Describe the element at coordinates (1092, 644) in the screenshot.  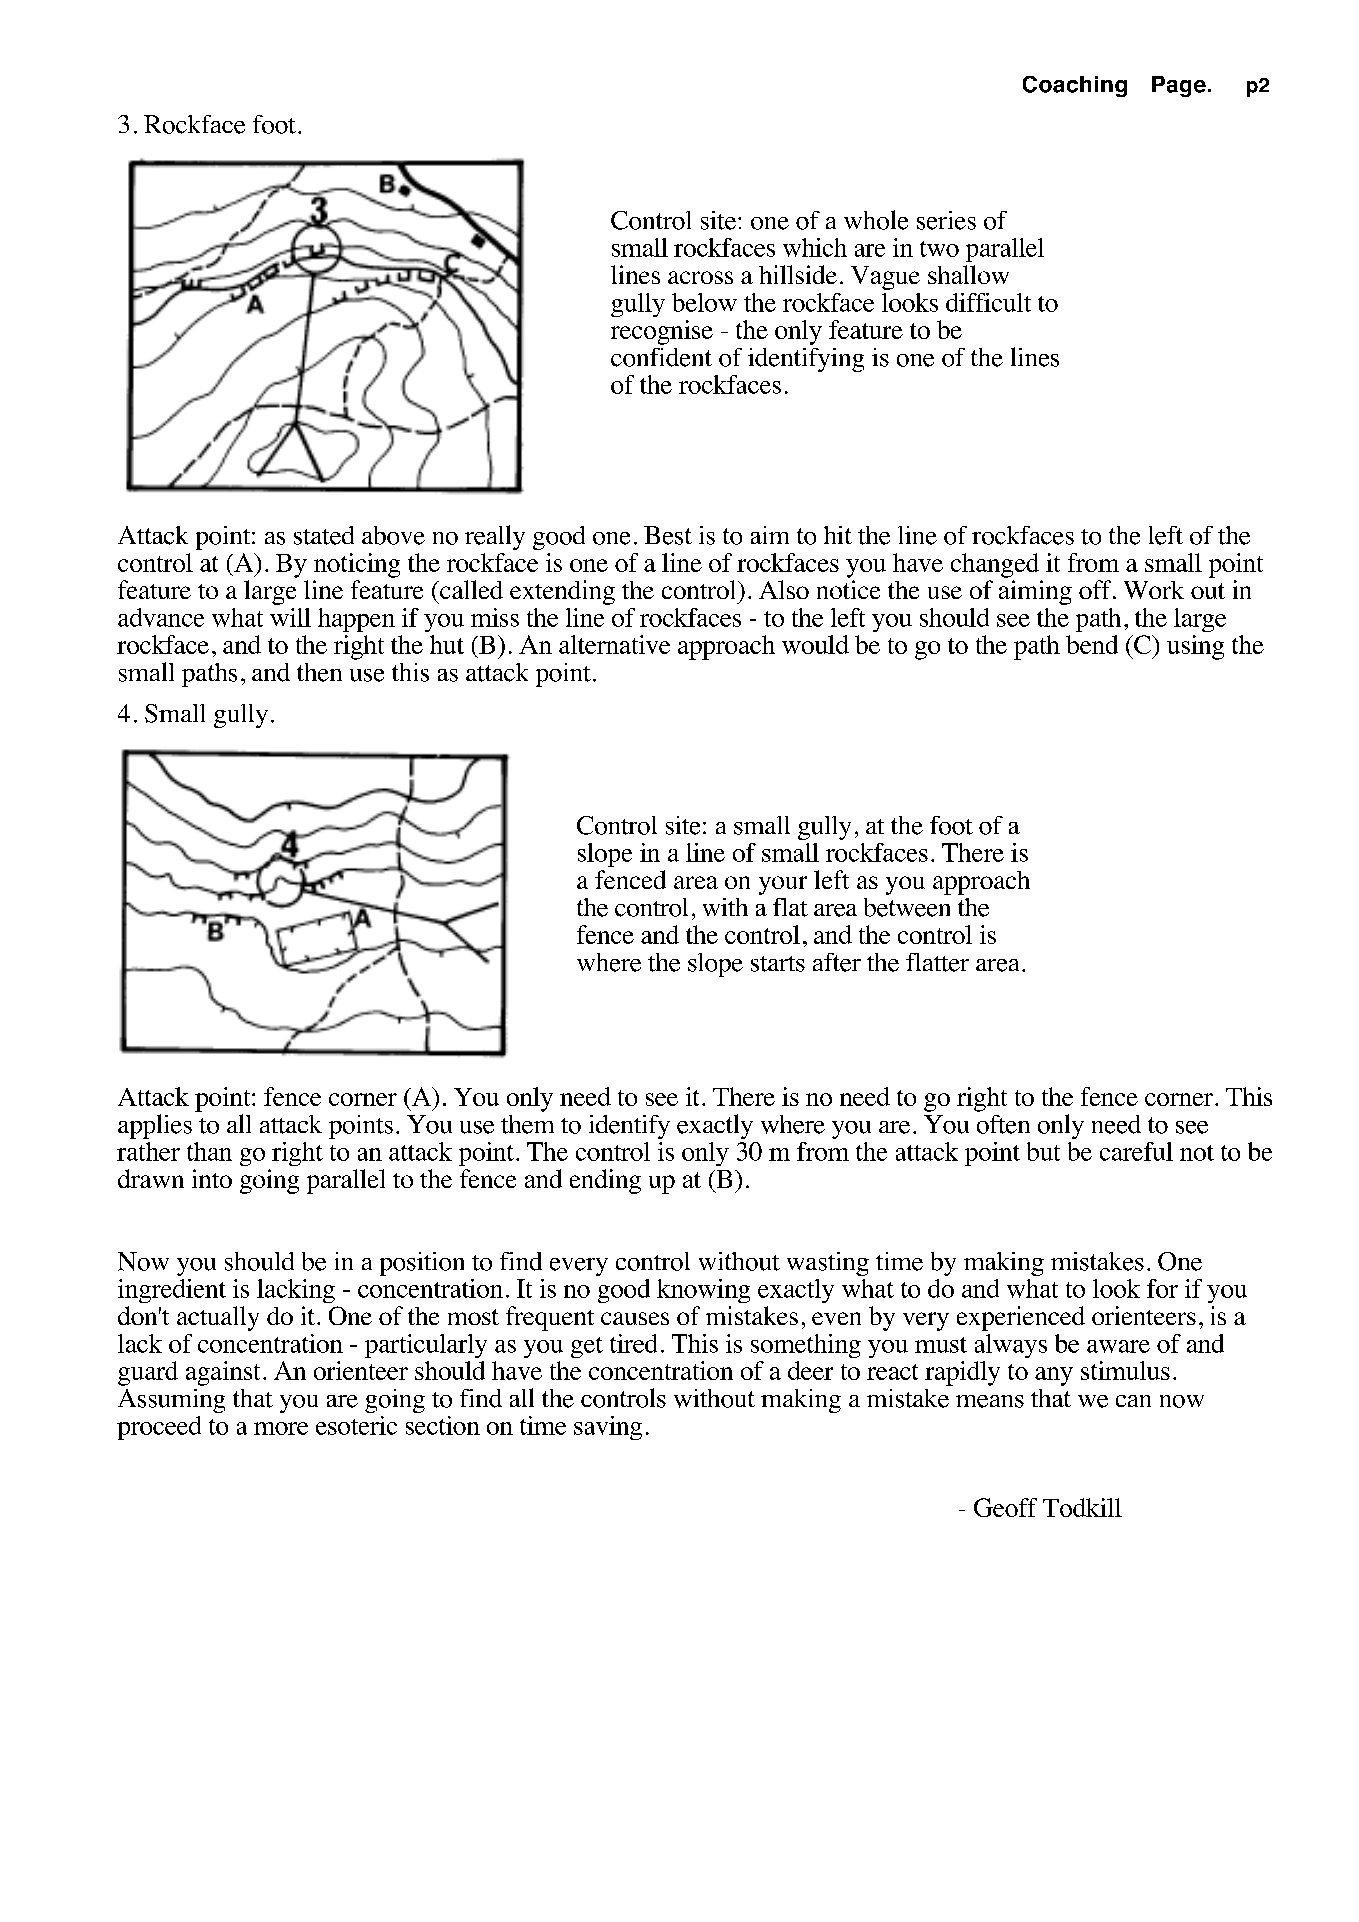
I see `bend` at that location.
